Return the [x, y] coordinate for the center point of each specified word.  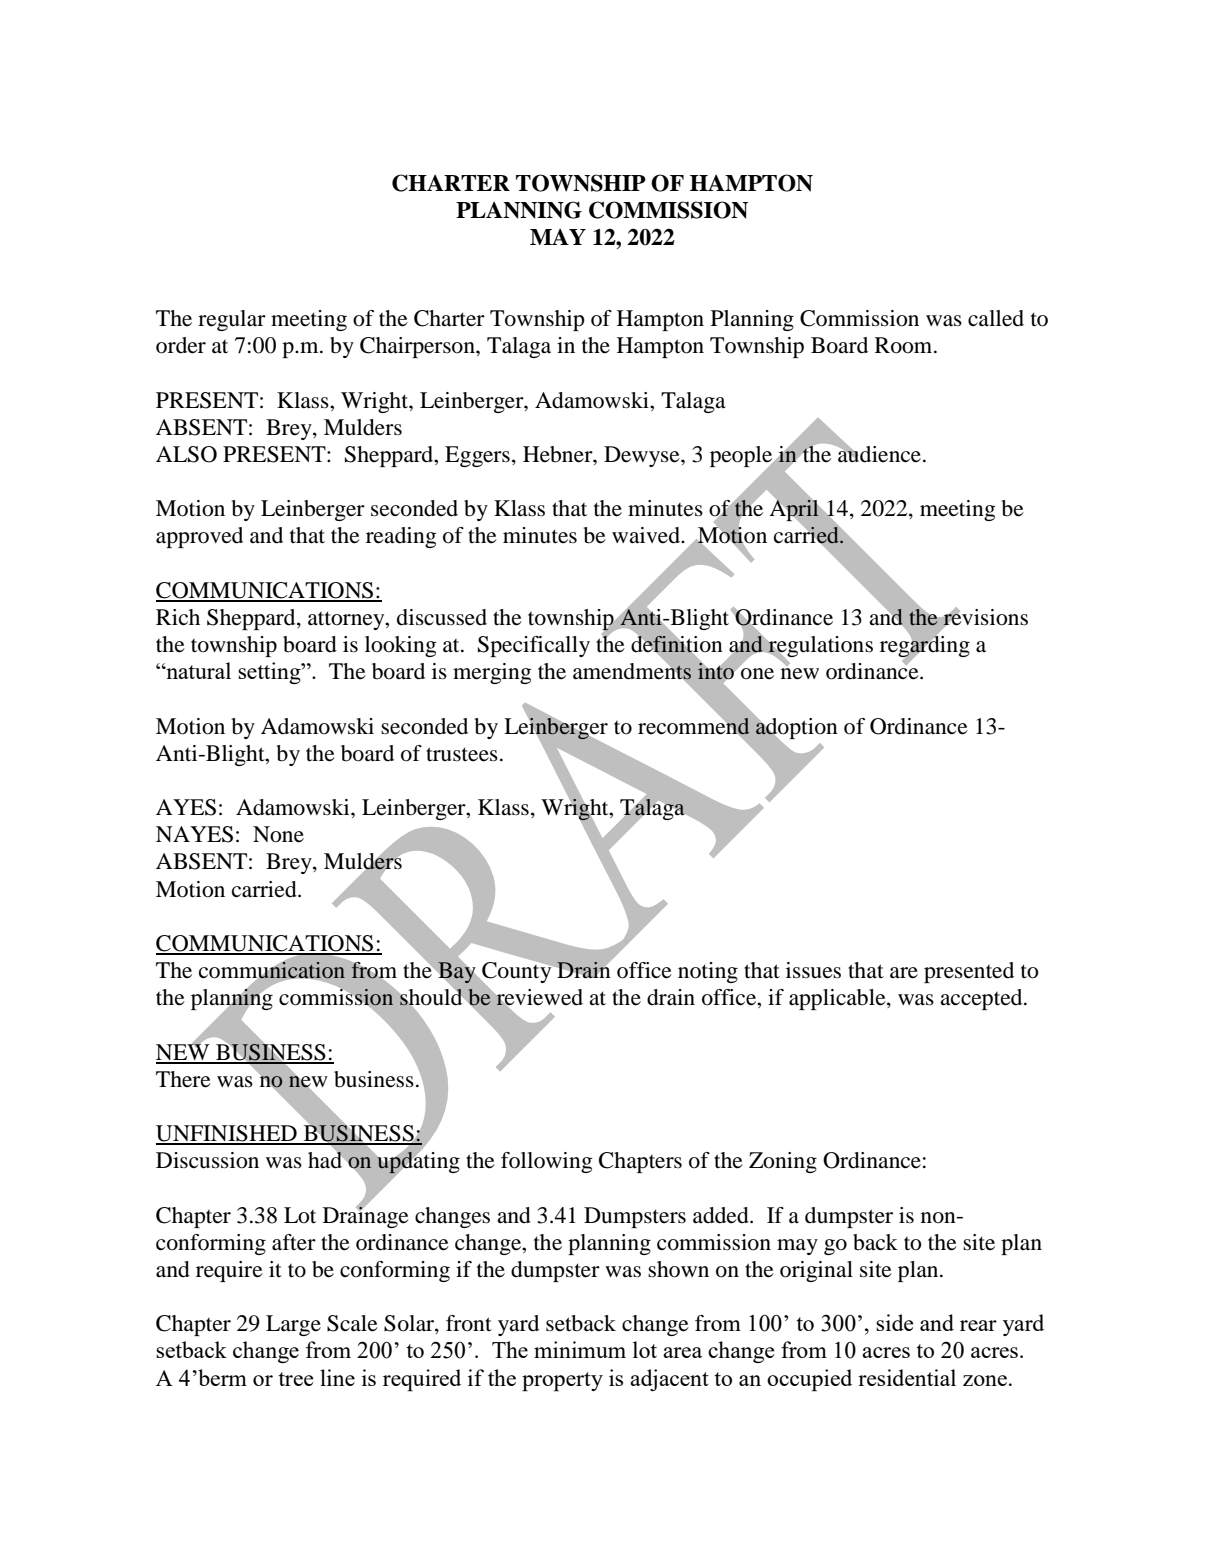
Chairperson [418, 347]
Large [293, 1325]
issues [813, 970]
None [278, 834]
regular [232, 320]
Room [905, 345]
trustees [462, 754]
